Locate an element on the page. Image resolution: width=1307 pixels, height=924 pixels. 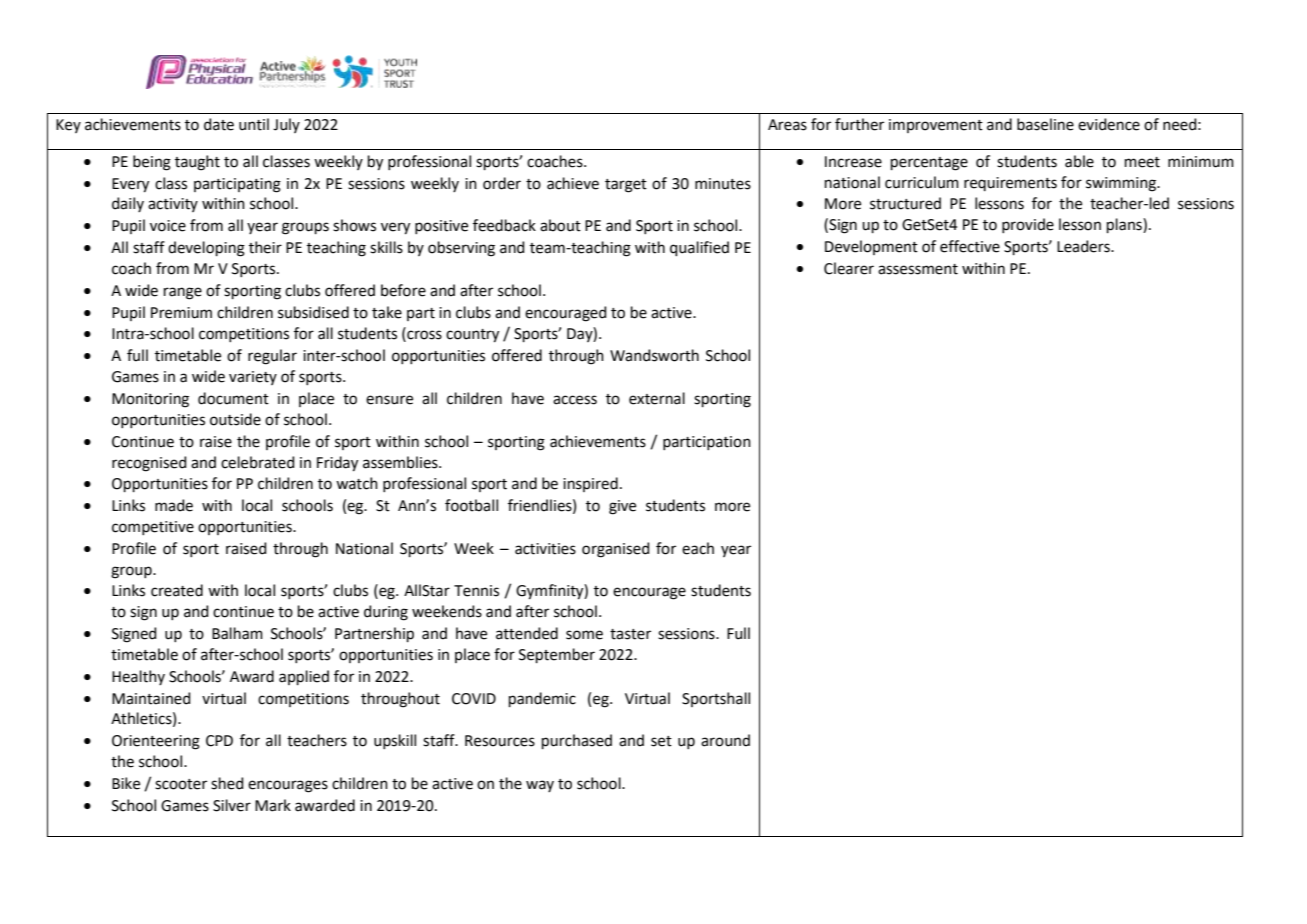
organised is located at coordinates (616, 550).
